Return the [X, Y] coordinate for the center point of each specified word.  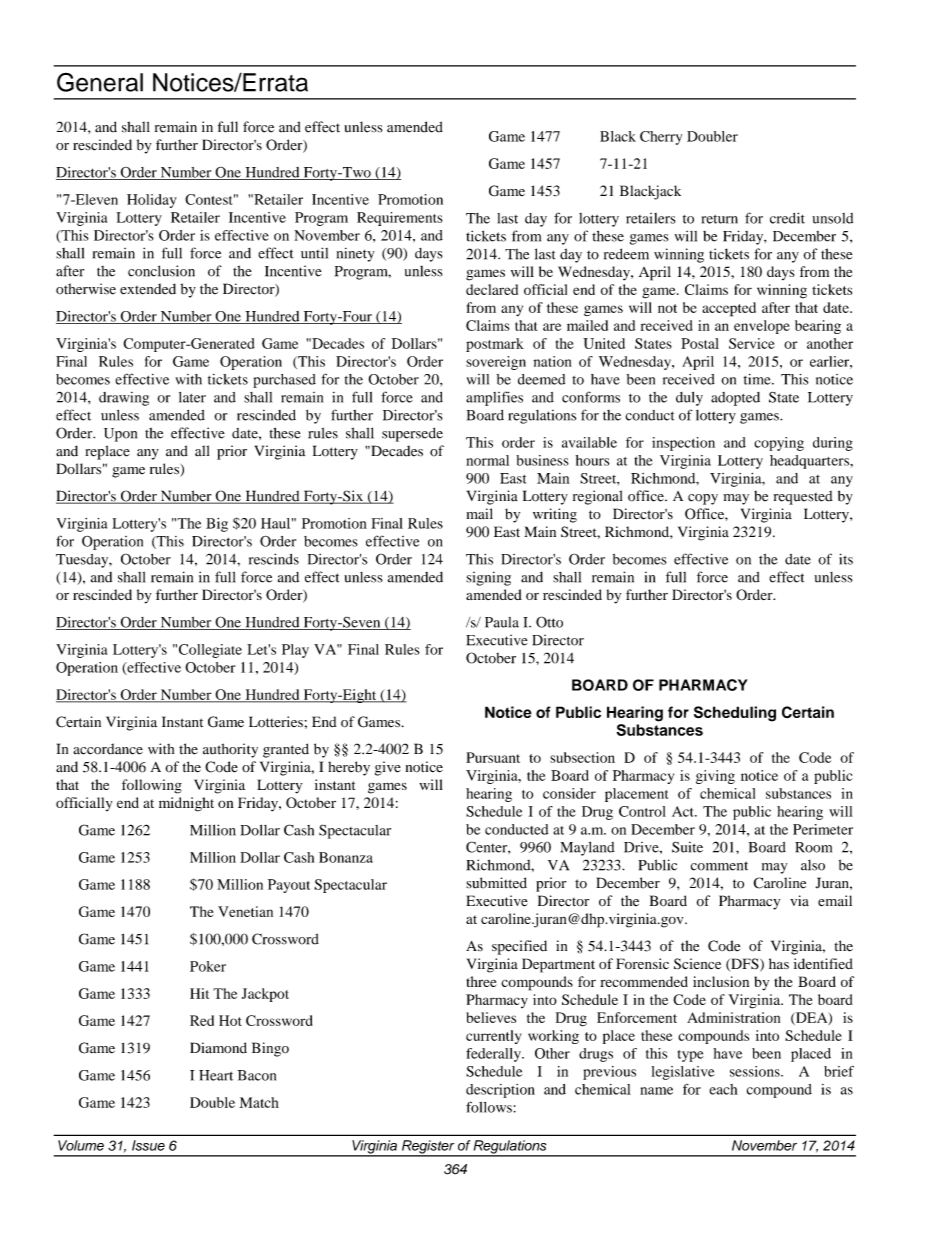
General [100, 82]
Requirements [400, 219]
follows [489, 1107]
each [723, 1089]
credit [787, 218]
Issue [148, 1145]
